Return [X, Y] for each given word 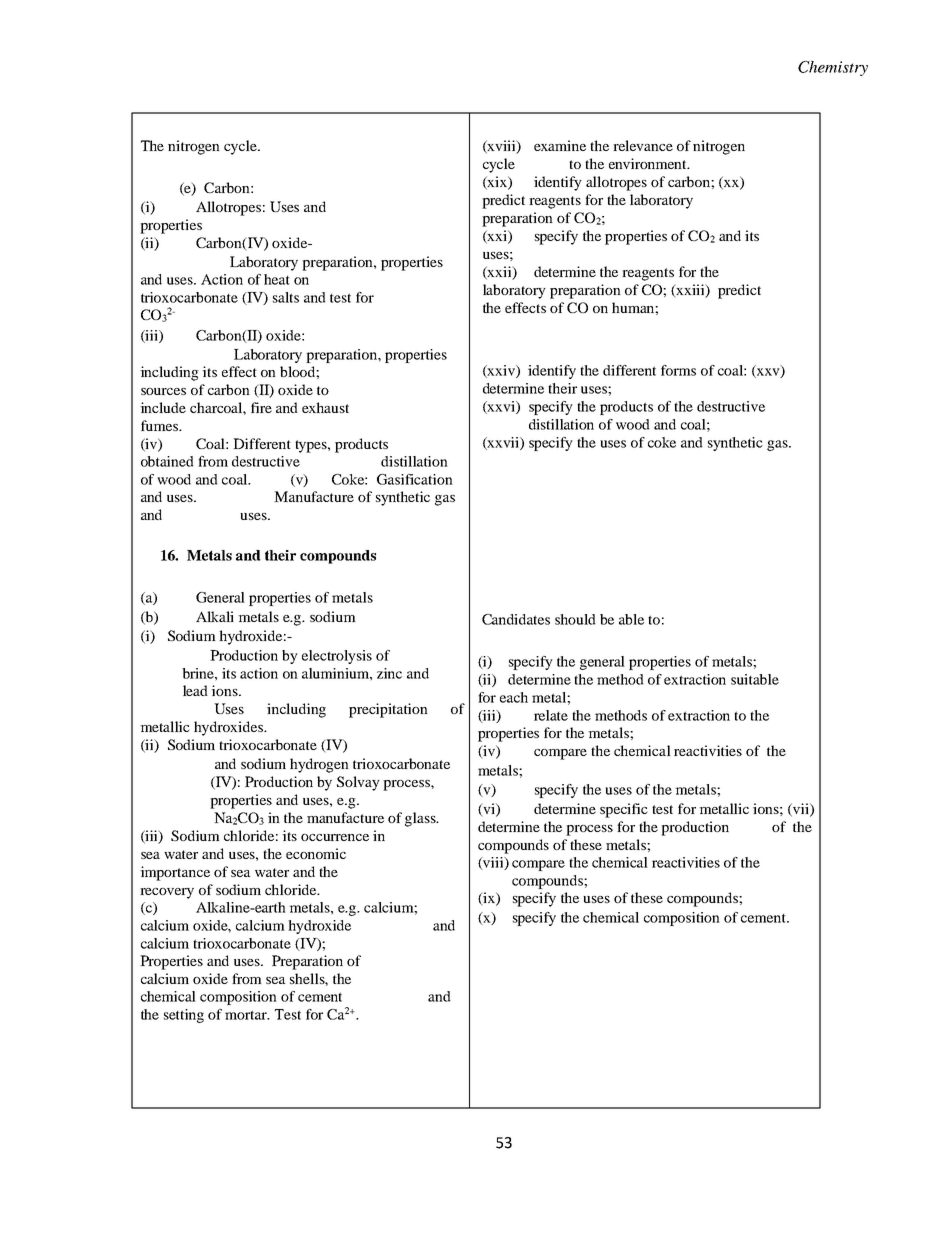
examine [560, 145]
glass [421, 819]
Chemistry [833, 68]
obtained [167, 461]
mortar [247, 1015]
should [575, 619]
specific [624, 810]
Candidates [516, 619]
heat [277, 279]
